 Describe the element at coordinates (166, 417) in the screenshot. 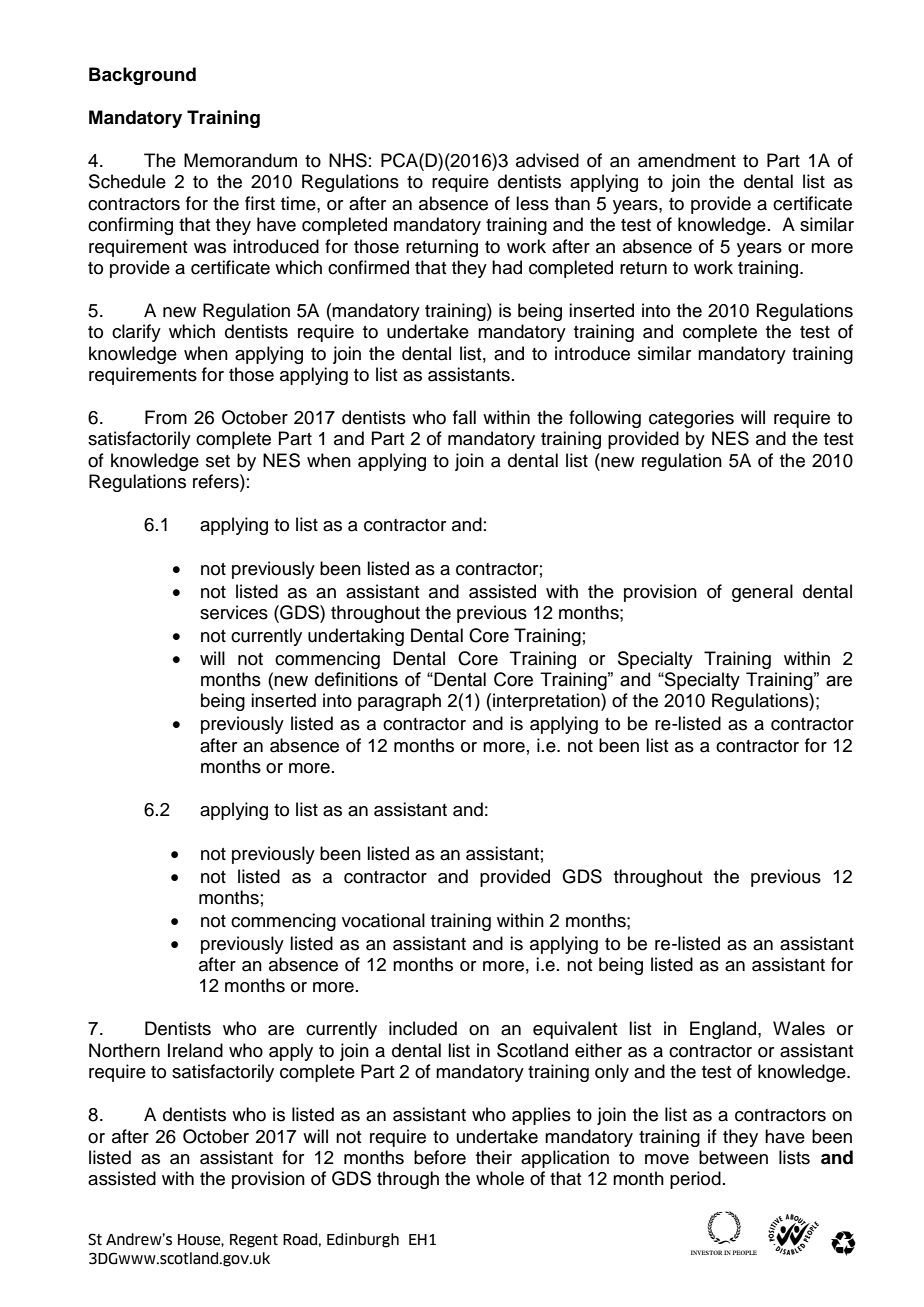

I see `From` at that location.
